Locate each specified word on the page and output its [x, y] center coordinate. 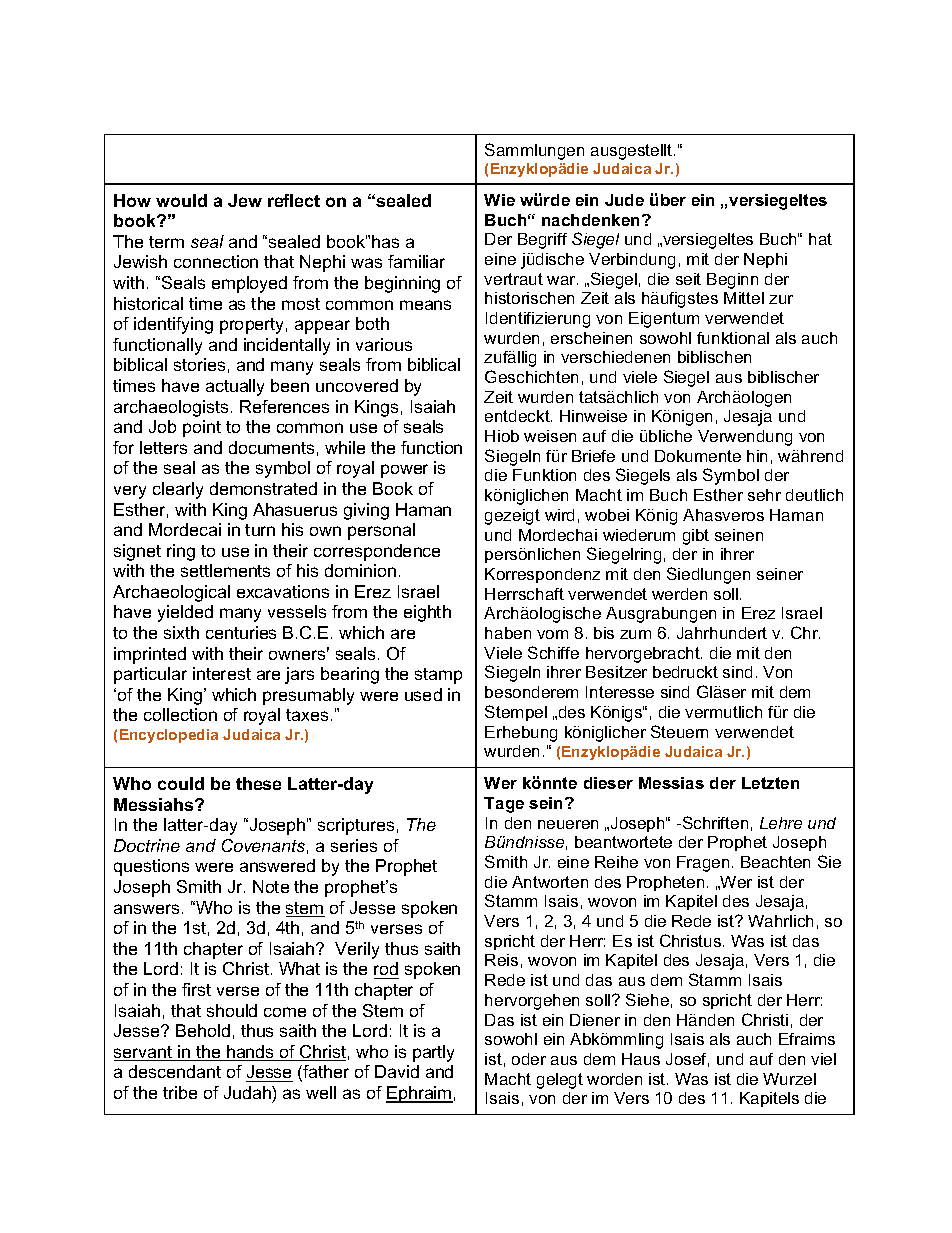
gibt [696, 537]
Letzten [770, 783]
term [166, 242]
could [181, 783]
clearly [178, 490]
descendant [175, 1071]
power [404, 471]
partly [433, 1053]
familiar [416, 261]
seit [688, 279]
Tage [504, 805]
